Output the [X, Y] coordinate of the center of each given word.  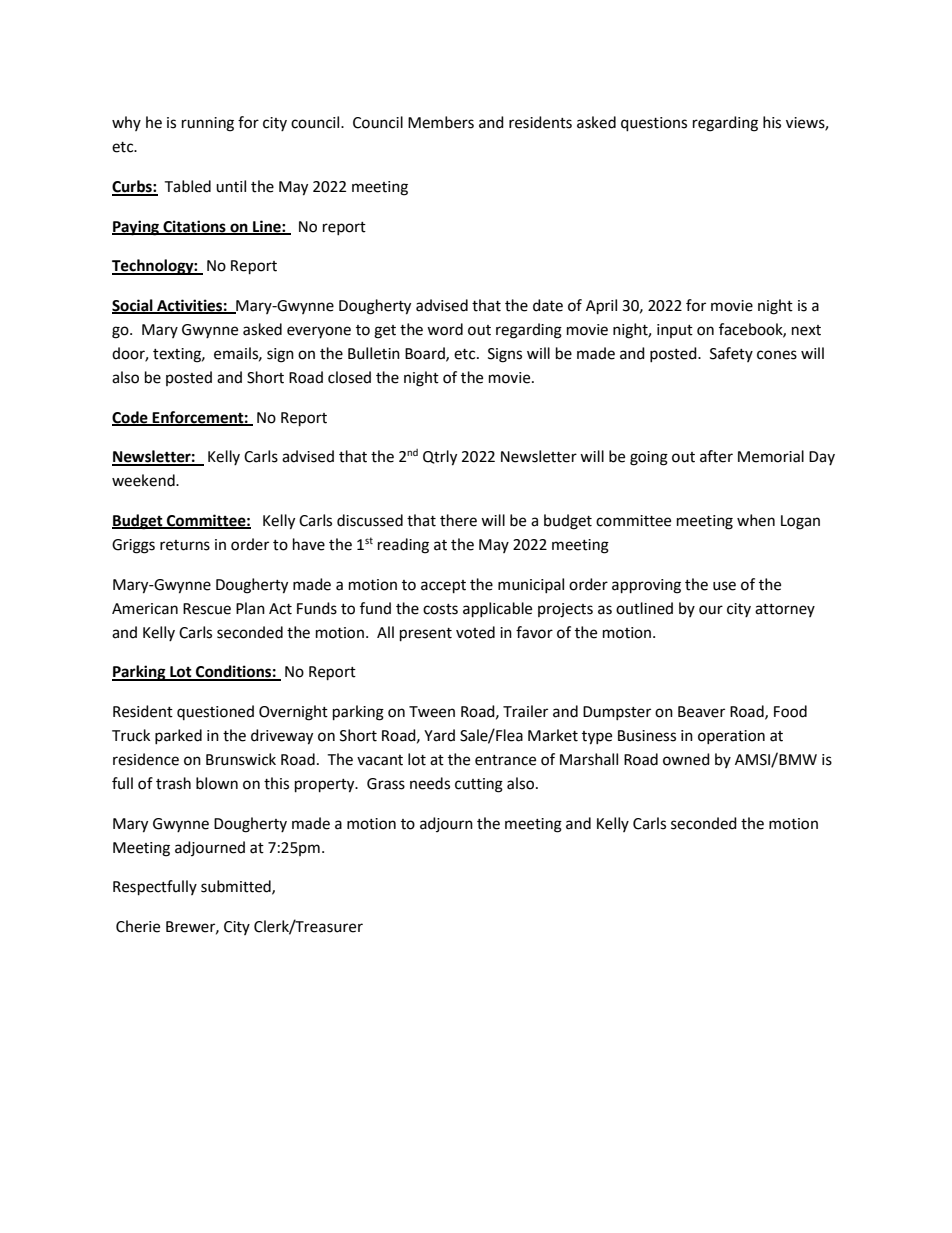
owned [686, 759]
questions [654, 124]
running [208, 124]
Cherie [138, 926]
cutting [479, 785]
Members [441, 122]
